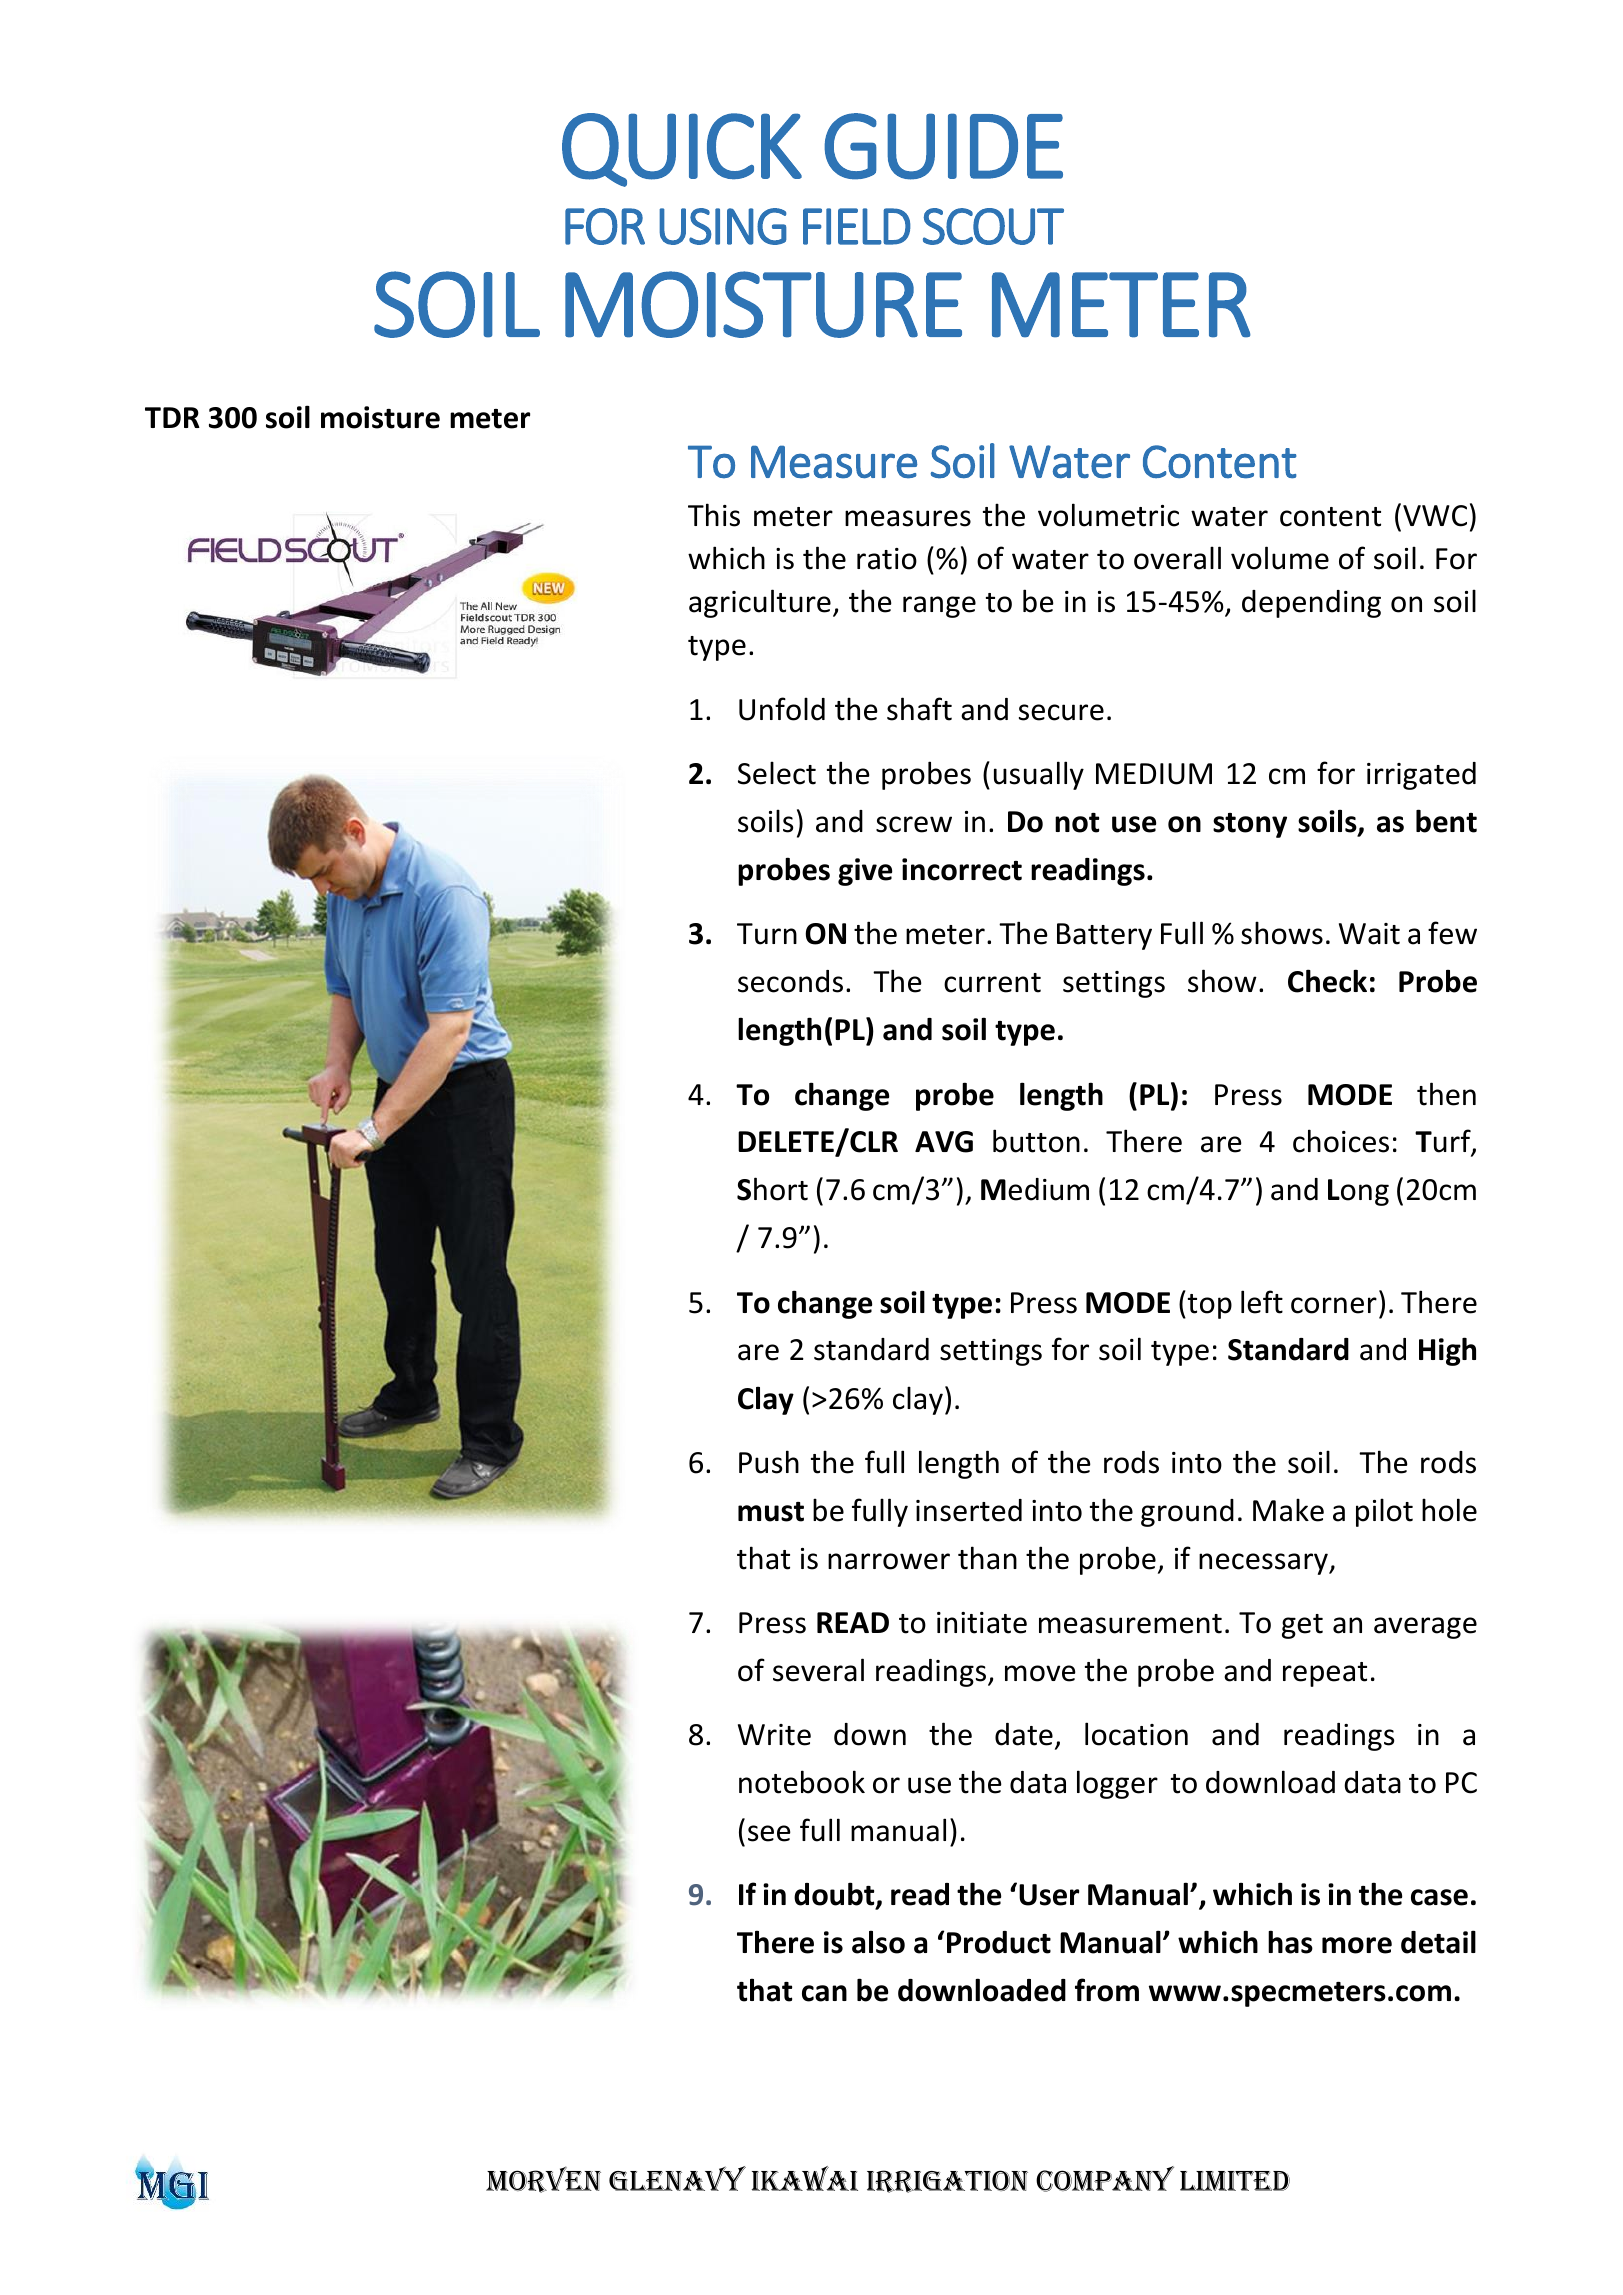 This screenshot has height=2295, width=1623. Describe the element at coordinates (857, 226) in the screenshot. I see `FIELD` at that location.
